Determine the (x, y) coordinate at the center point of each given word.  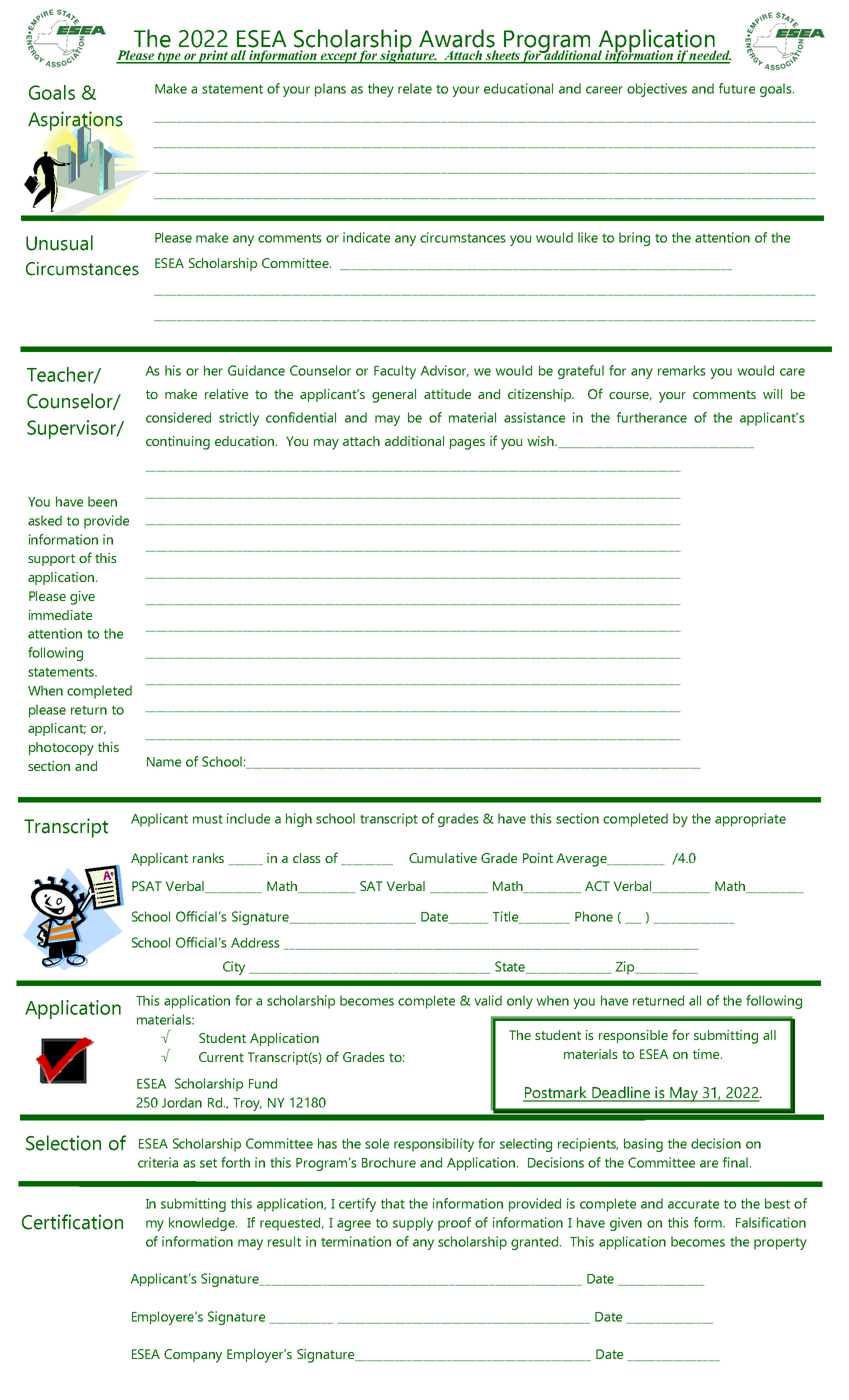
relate (415, 88)
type (169, 58)
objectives (657, 90)
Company (193, 1356)
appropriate (750, 820)
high (299, 820)
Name (164, 762)
